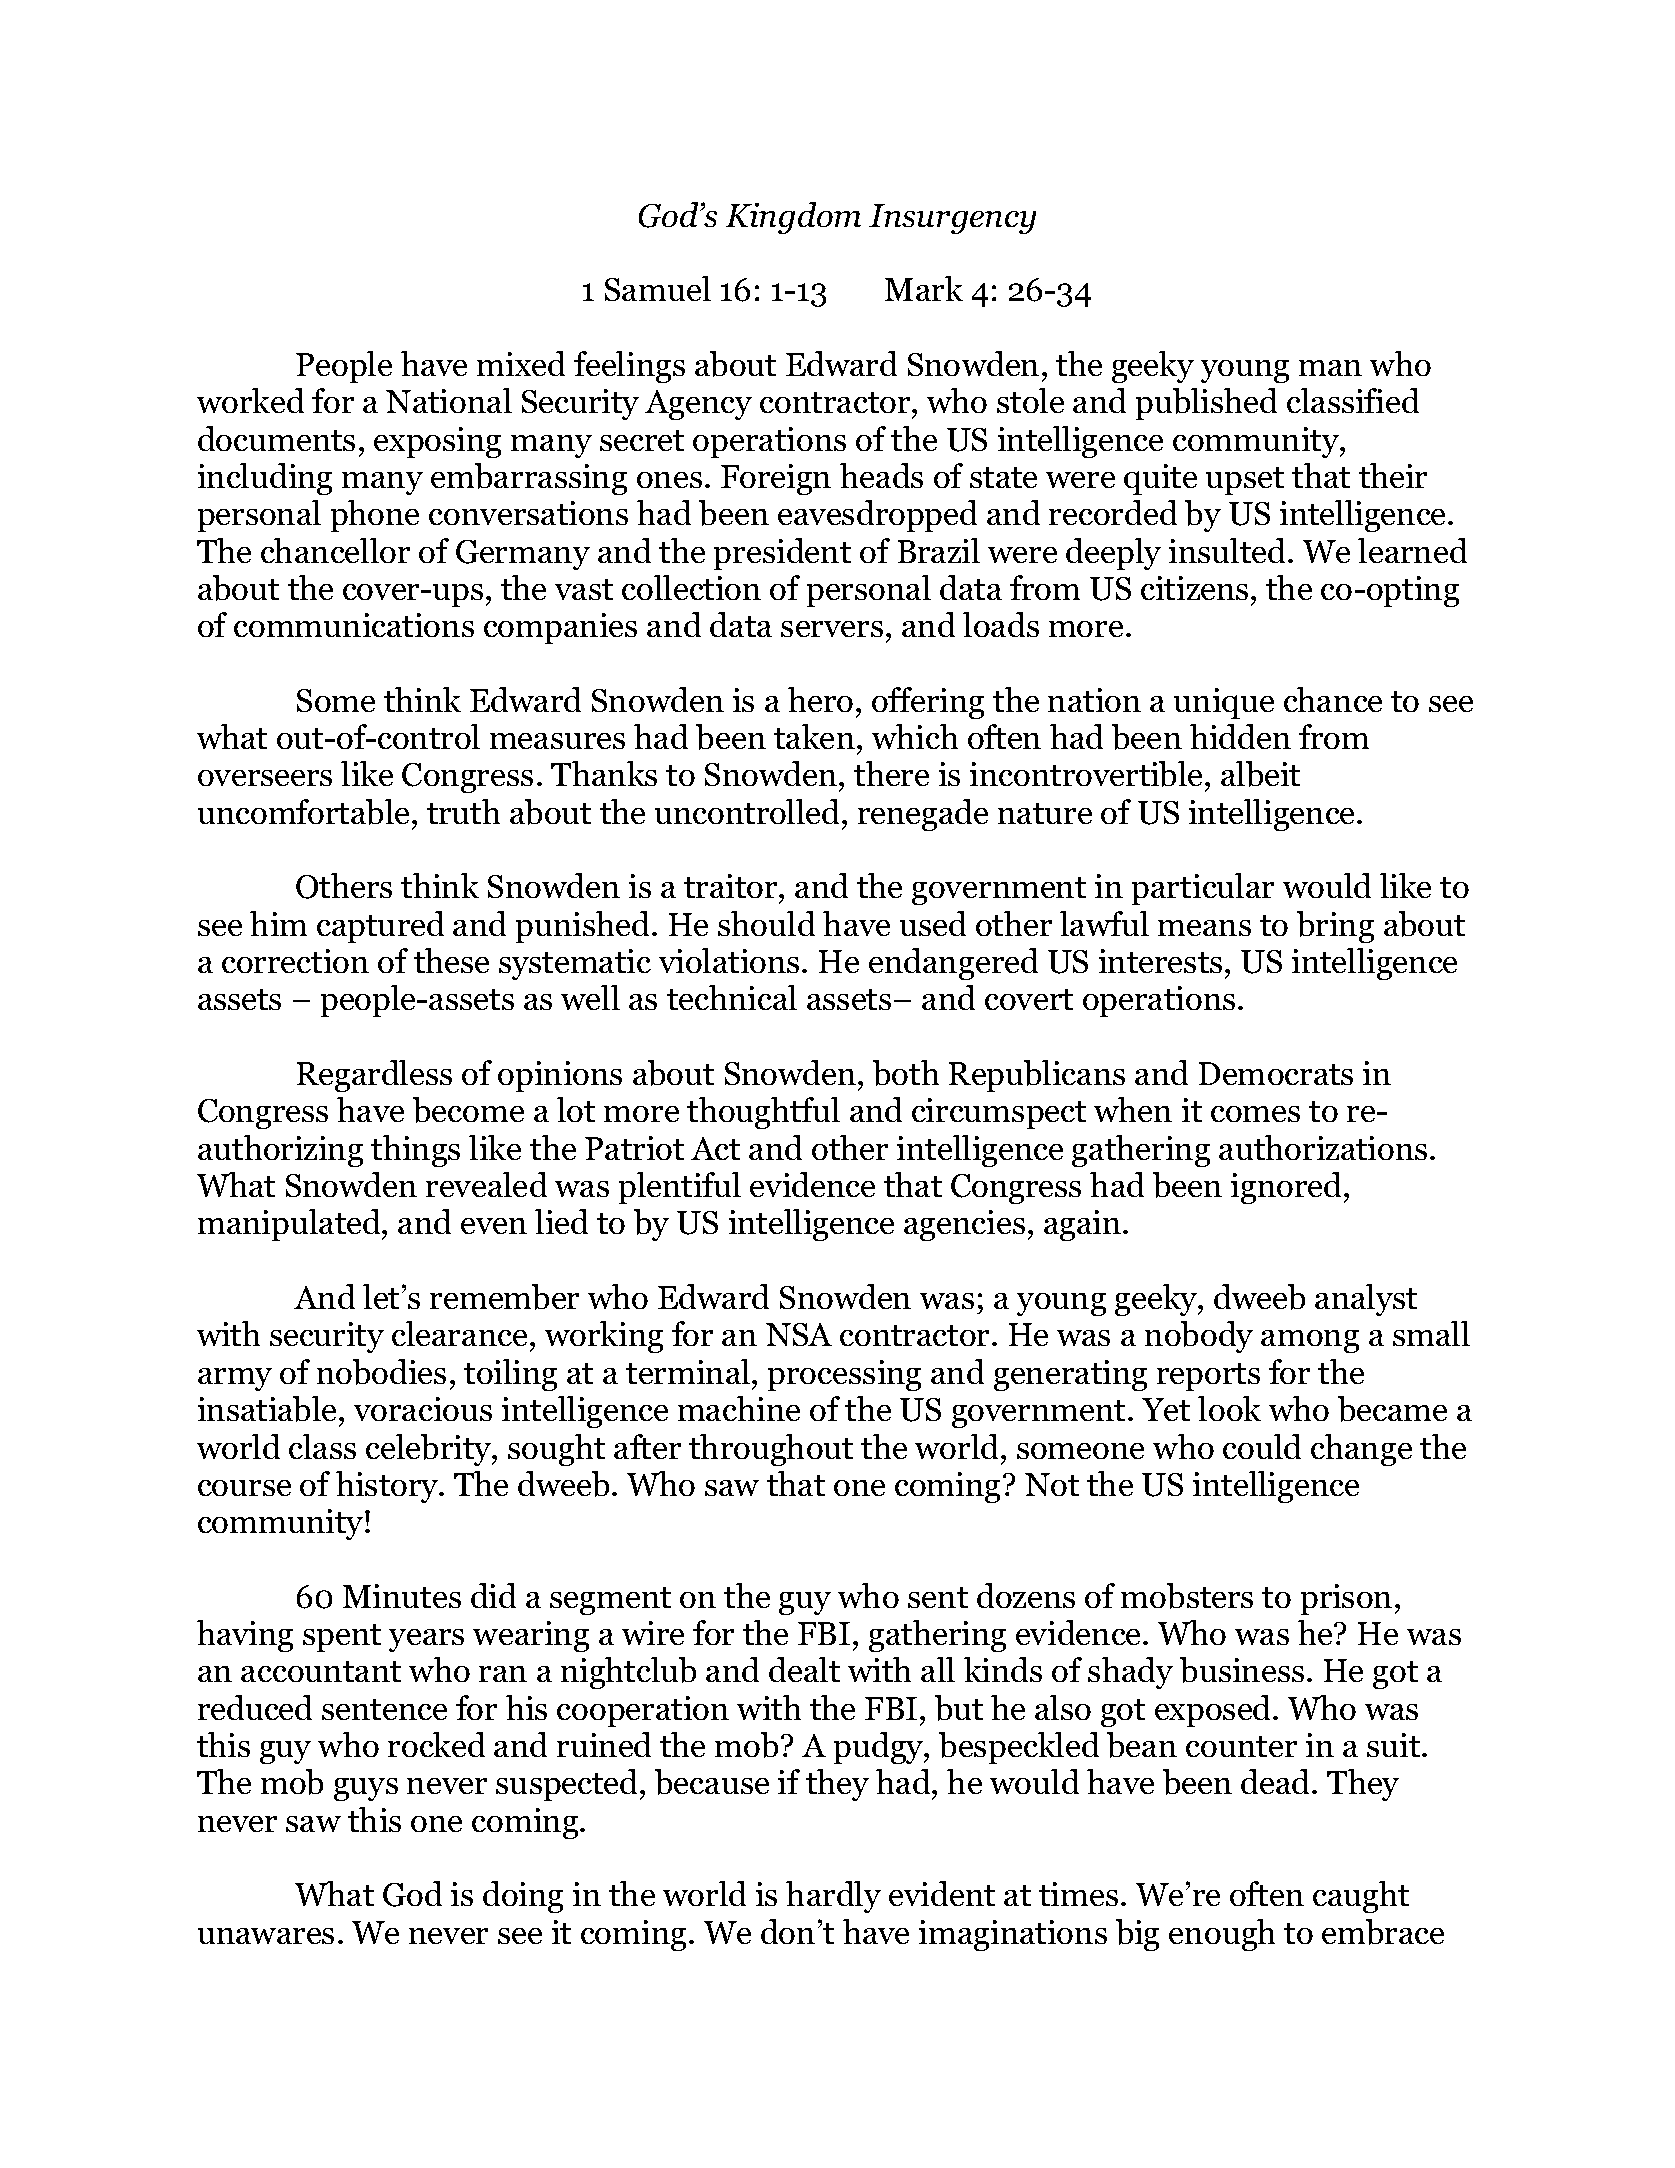 This image has height=2168, width=1675. What do you see at coordinates (924, 288) in the image?
I see `Mark` at bounding box center [924, 288].
